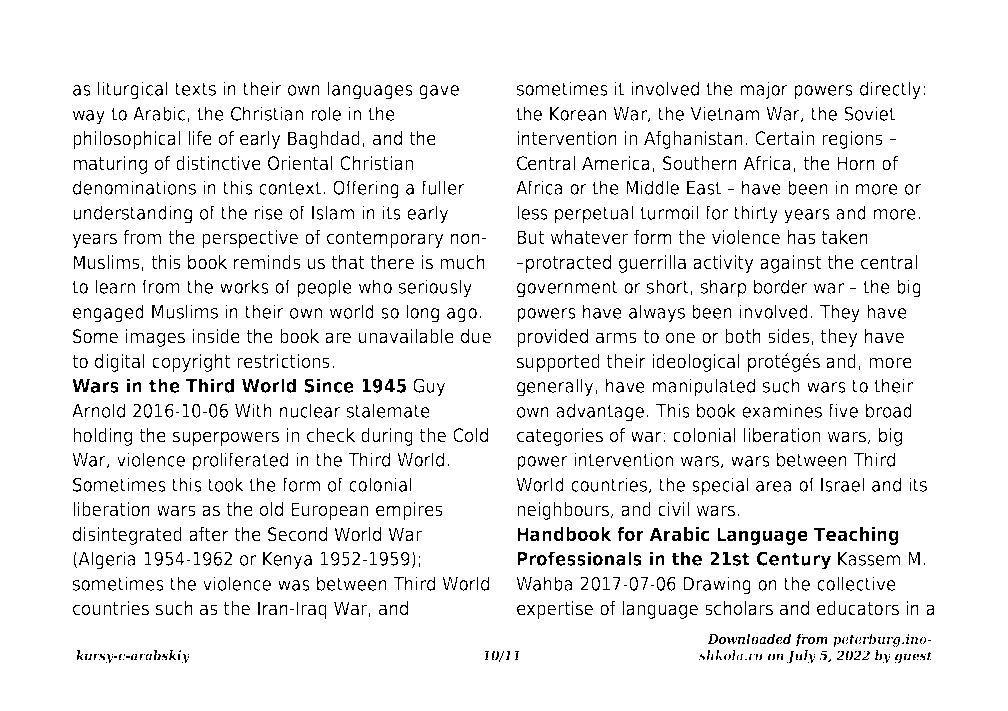  I want to click on copyright, so click(191, 363).
